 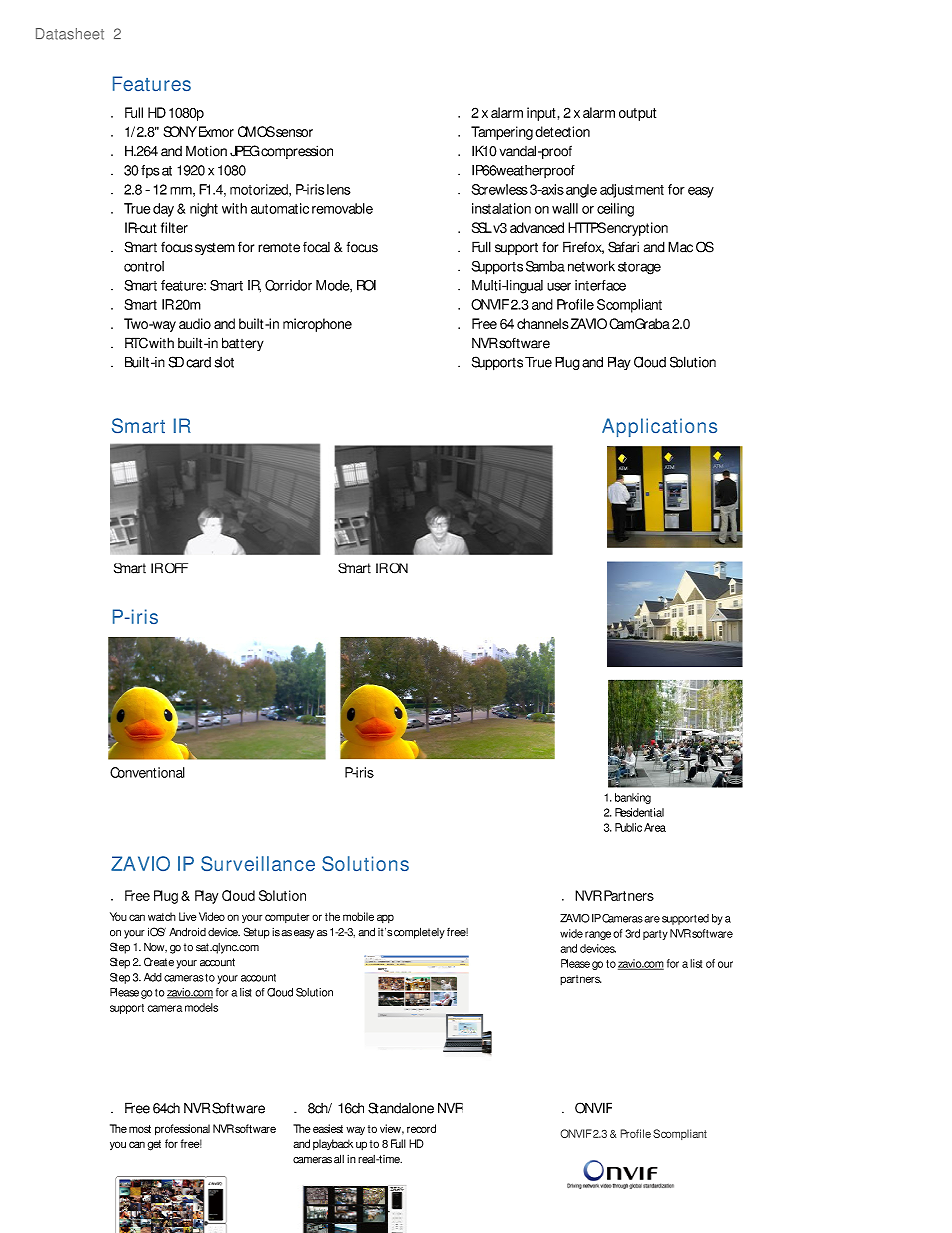 What do you see at coordinates (180, 131) in the document?
I see `SONY` at bounding box center [180, 131].
